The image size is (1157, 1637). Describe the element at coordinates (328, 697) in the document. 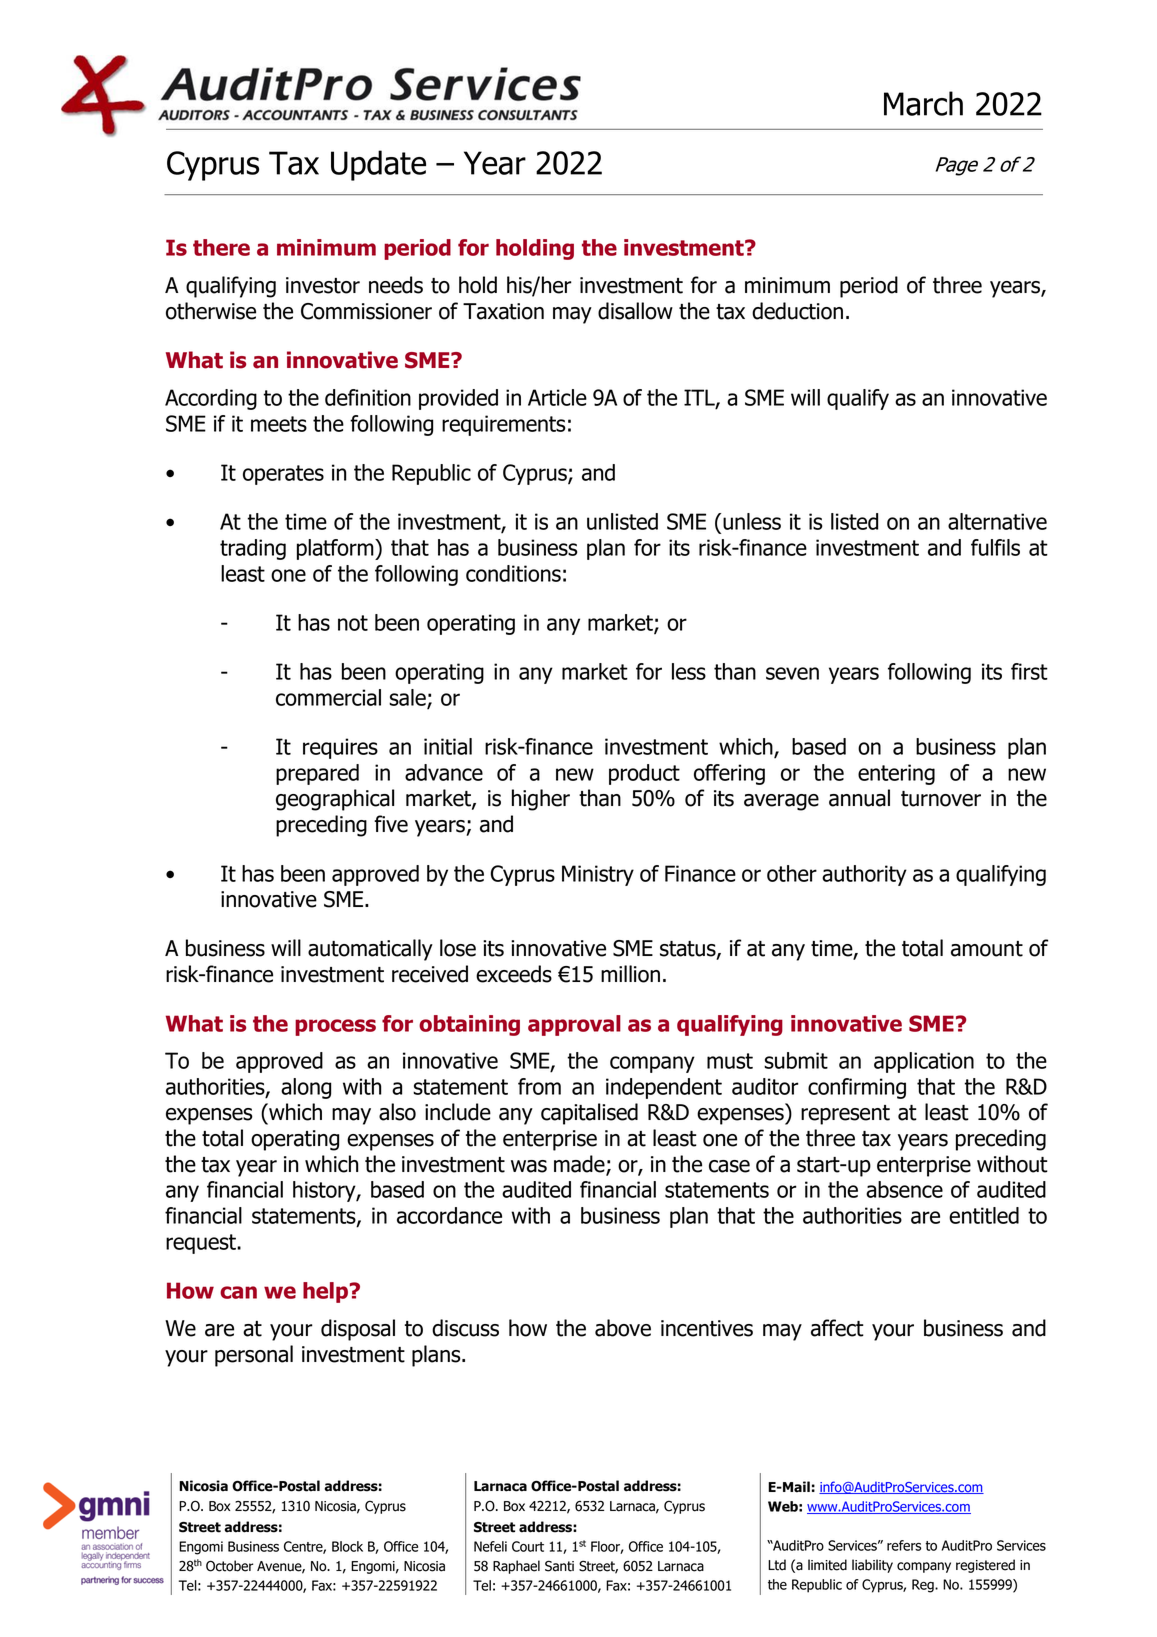

I see `commercial` at that location.
